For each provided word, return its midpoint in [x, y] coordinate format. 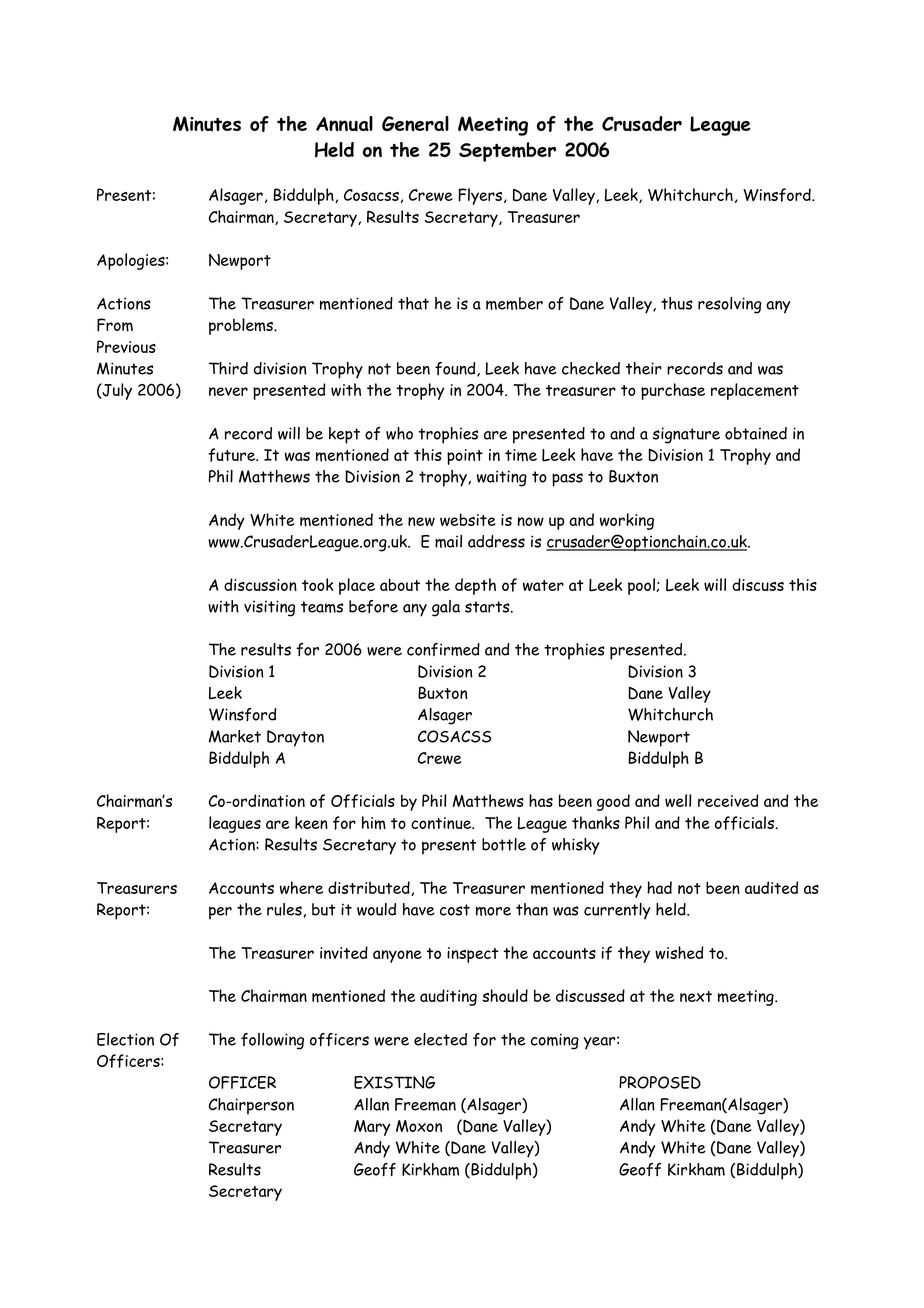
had [659, 887]
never [228, 391]
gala [446, 608]
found [456, 369]
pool [642, 586]
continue [442, 823]
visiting [269, 608]
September [507, 152]
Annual [344, 124]
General [415, 123]
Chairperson [251, 1106]
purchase [673, 391]
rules [284, 909]
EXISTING [394, 1082]
